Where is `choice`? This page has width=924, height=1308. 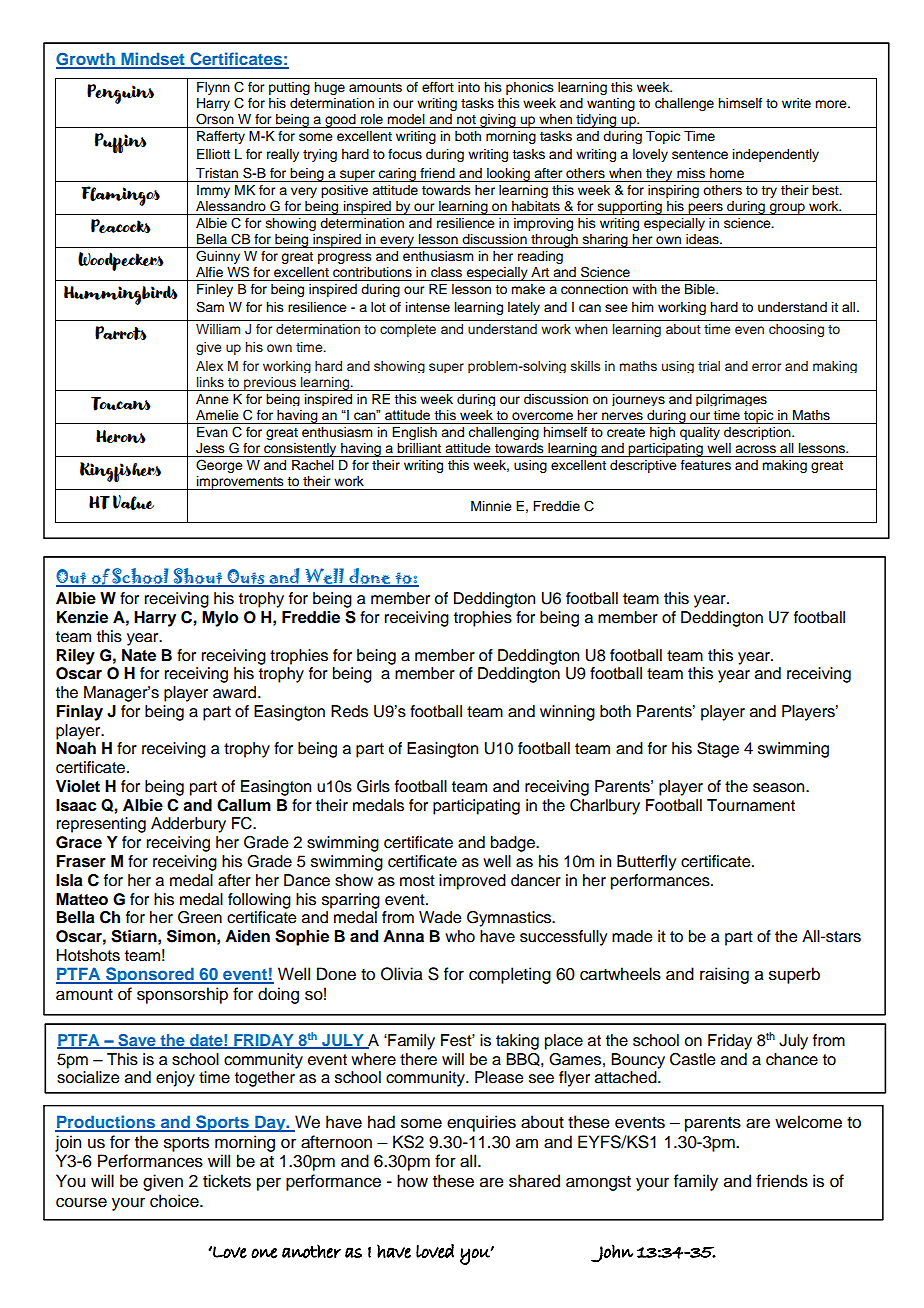 choice is located at coordinates (175, 1201).
